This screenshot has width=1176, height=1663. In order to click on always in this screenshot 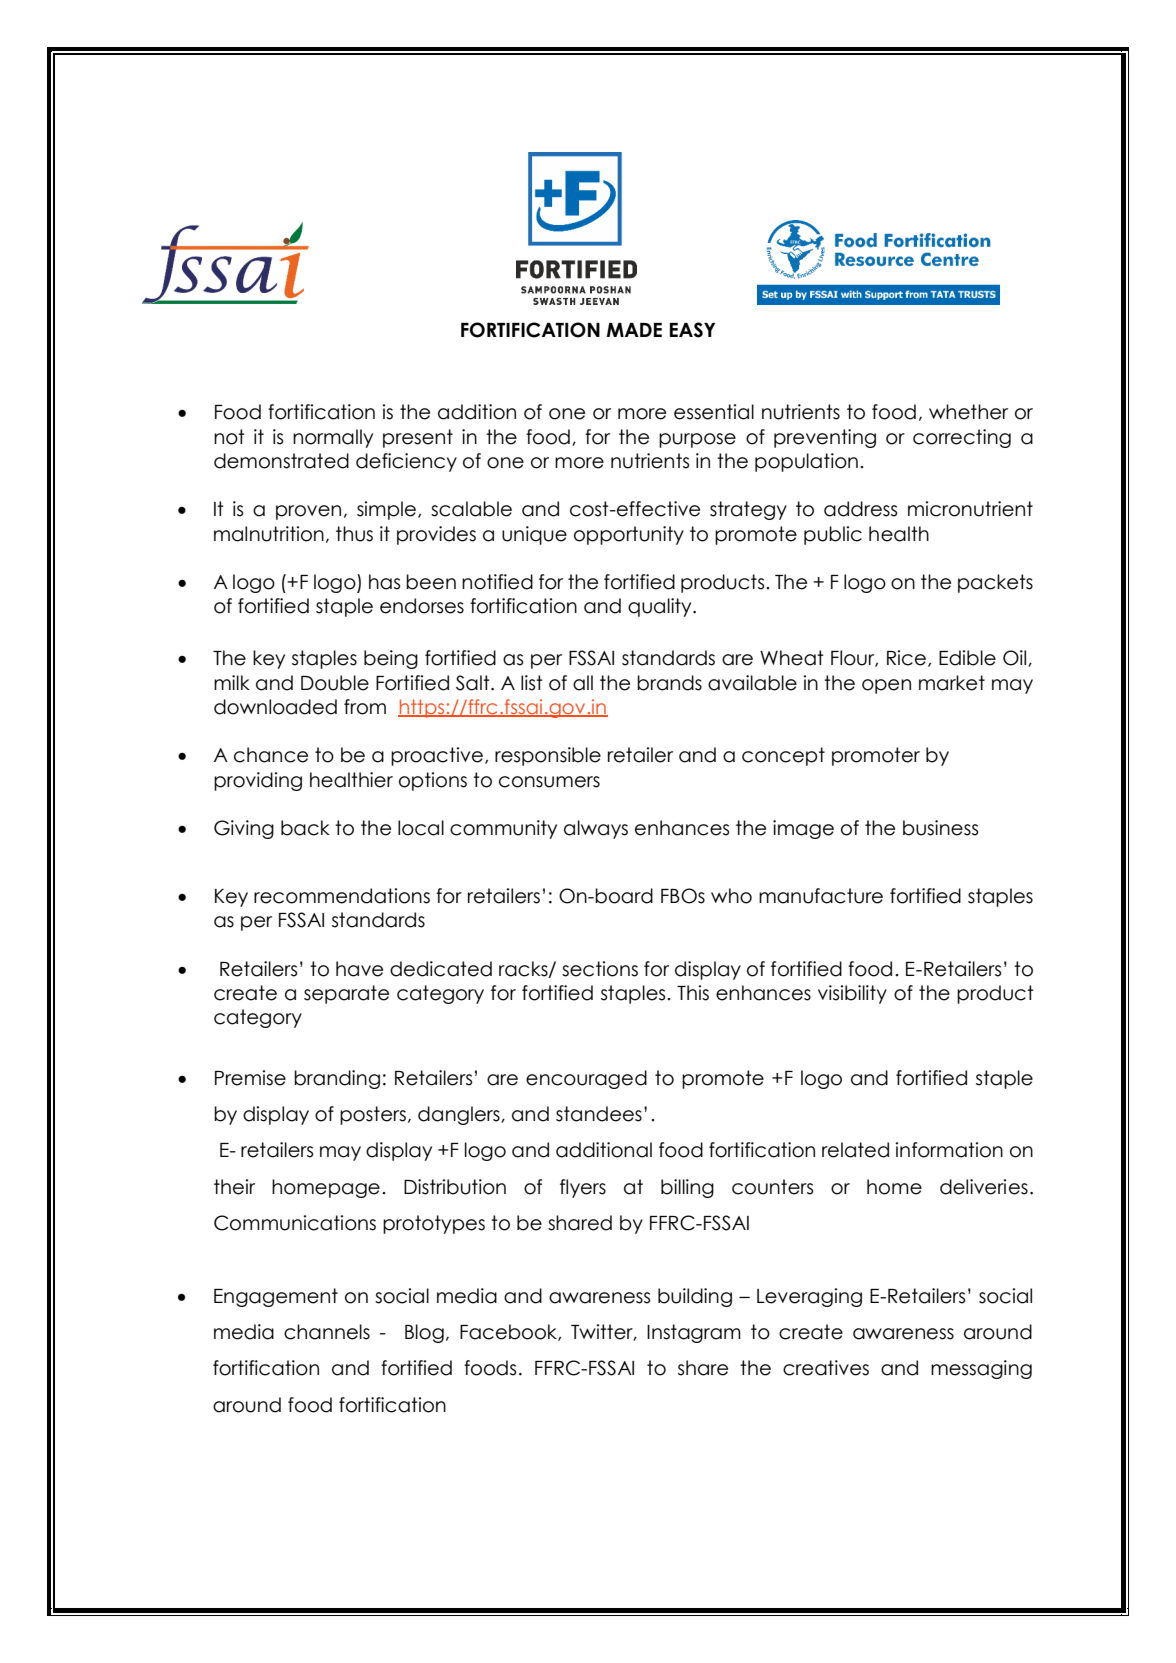, I will do `click(596, 829)`.
